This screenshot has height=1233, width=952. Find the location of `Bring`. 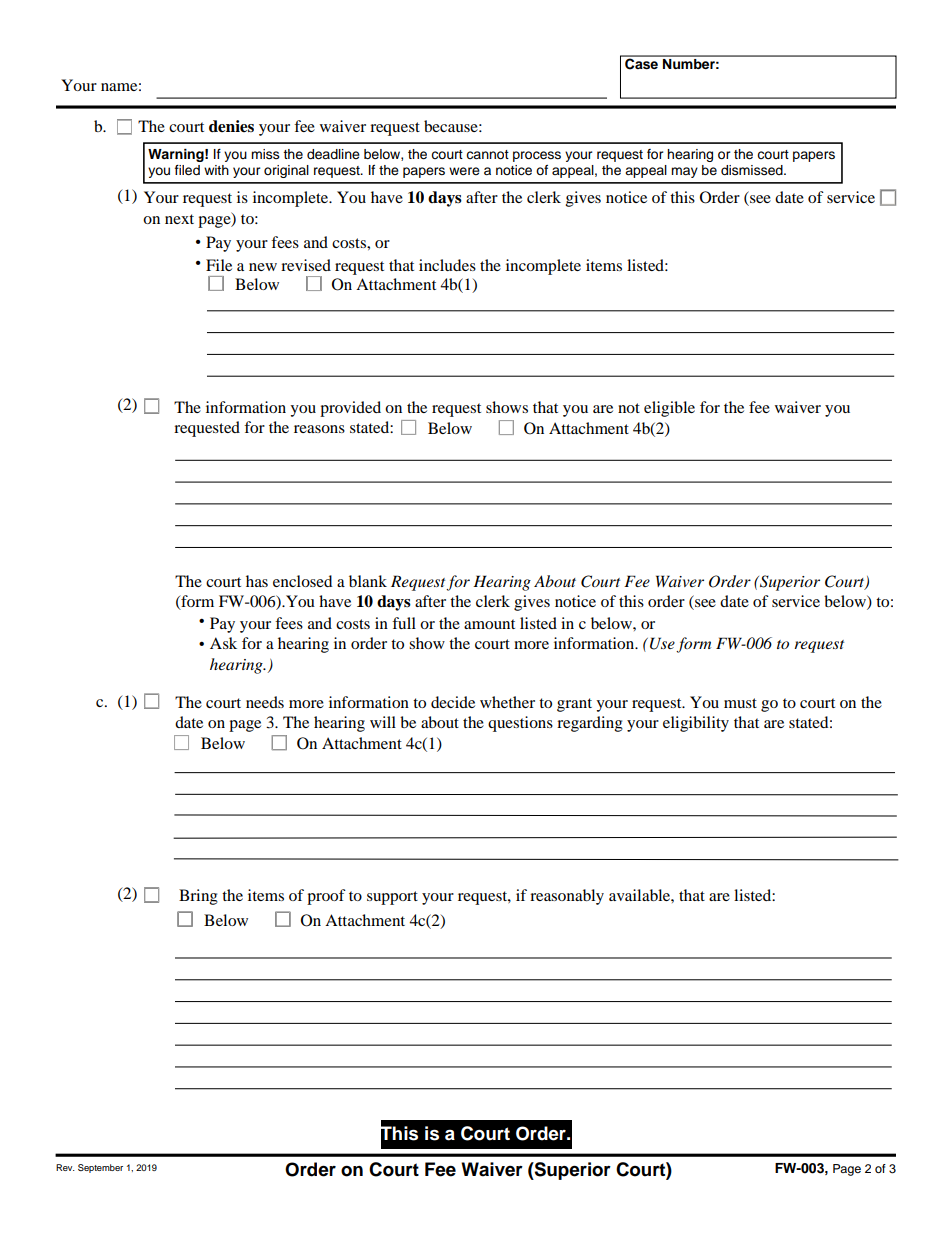

Bring is located at coordinates (198, 897).
